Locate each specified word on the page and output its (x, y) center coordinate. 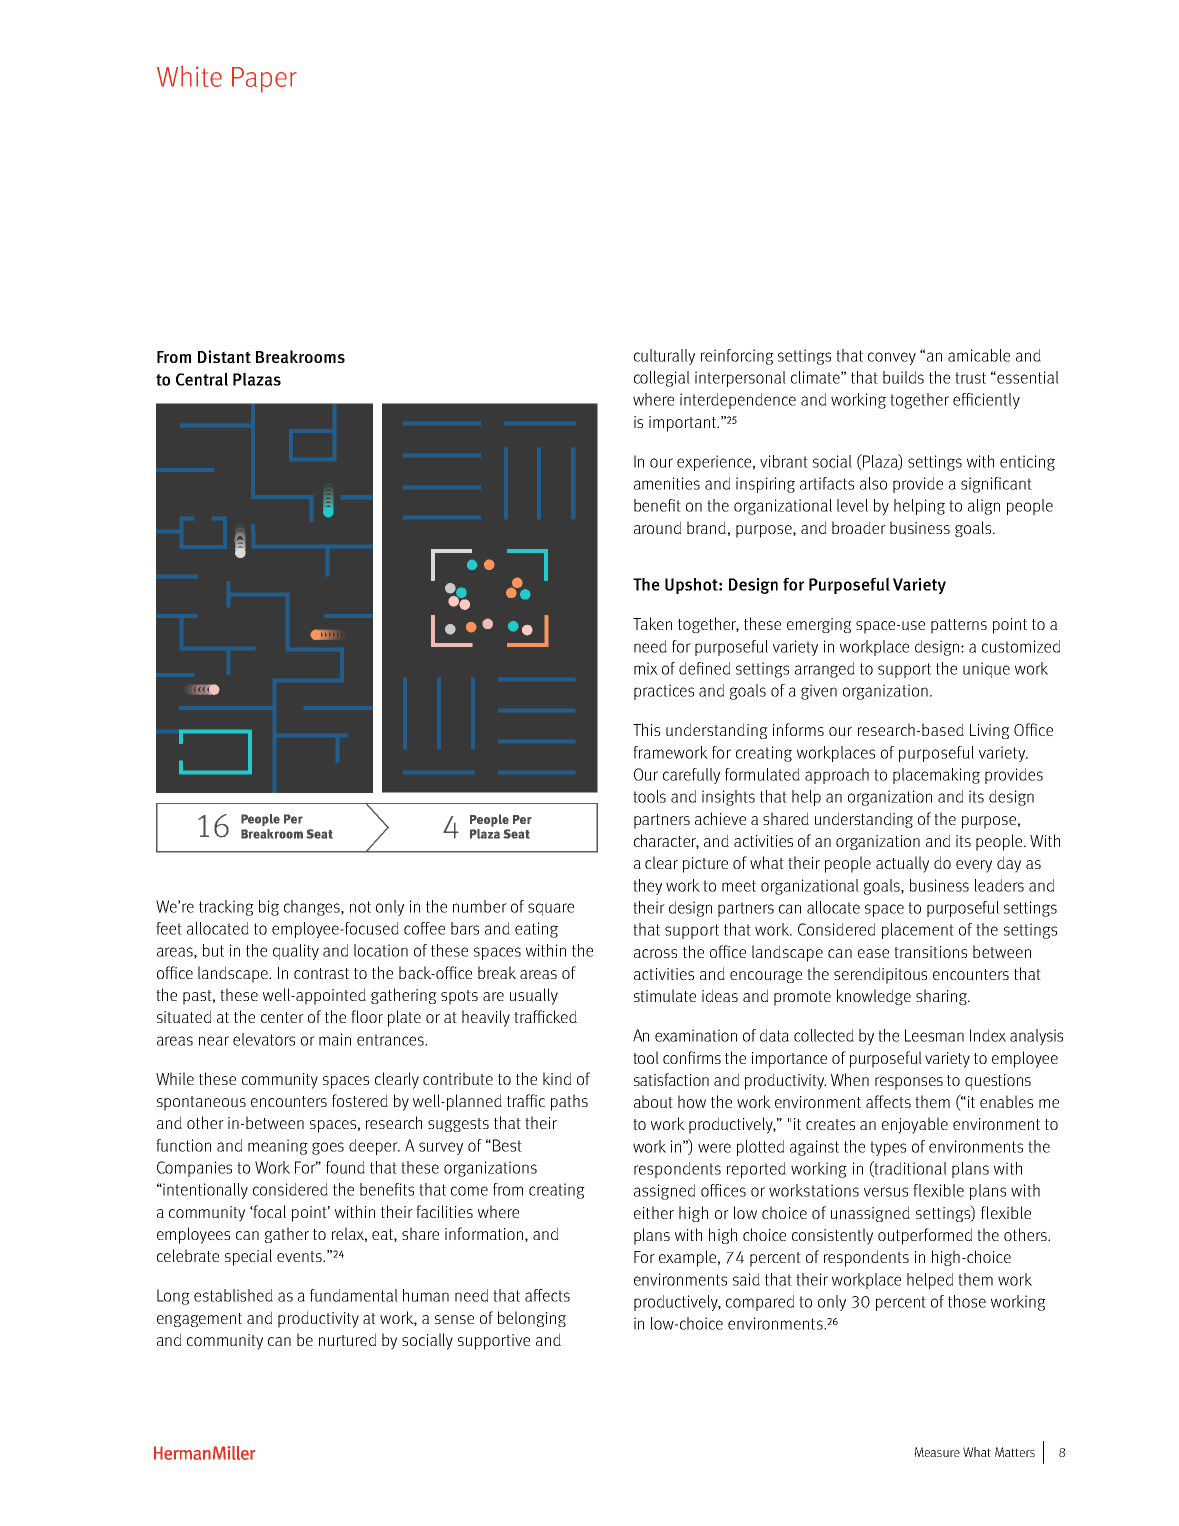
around (657, 528)
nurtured (347, 1340)
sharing (942, 997)
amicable (979, 355)
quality (296, 952)
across (655, 953)
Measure (937, 1452)
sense (454, 1319)
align (984, 507)
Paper (264, 80)
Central (202, 379)
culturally (664, 357)
